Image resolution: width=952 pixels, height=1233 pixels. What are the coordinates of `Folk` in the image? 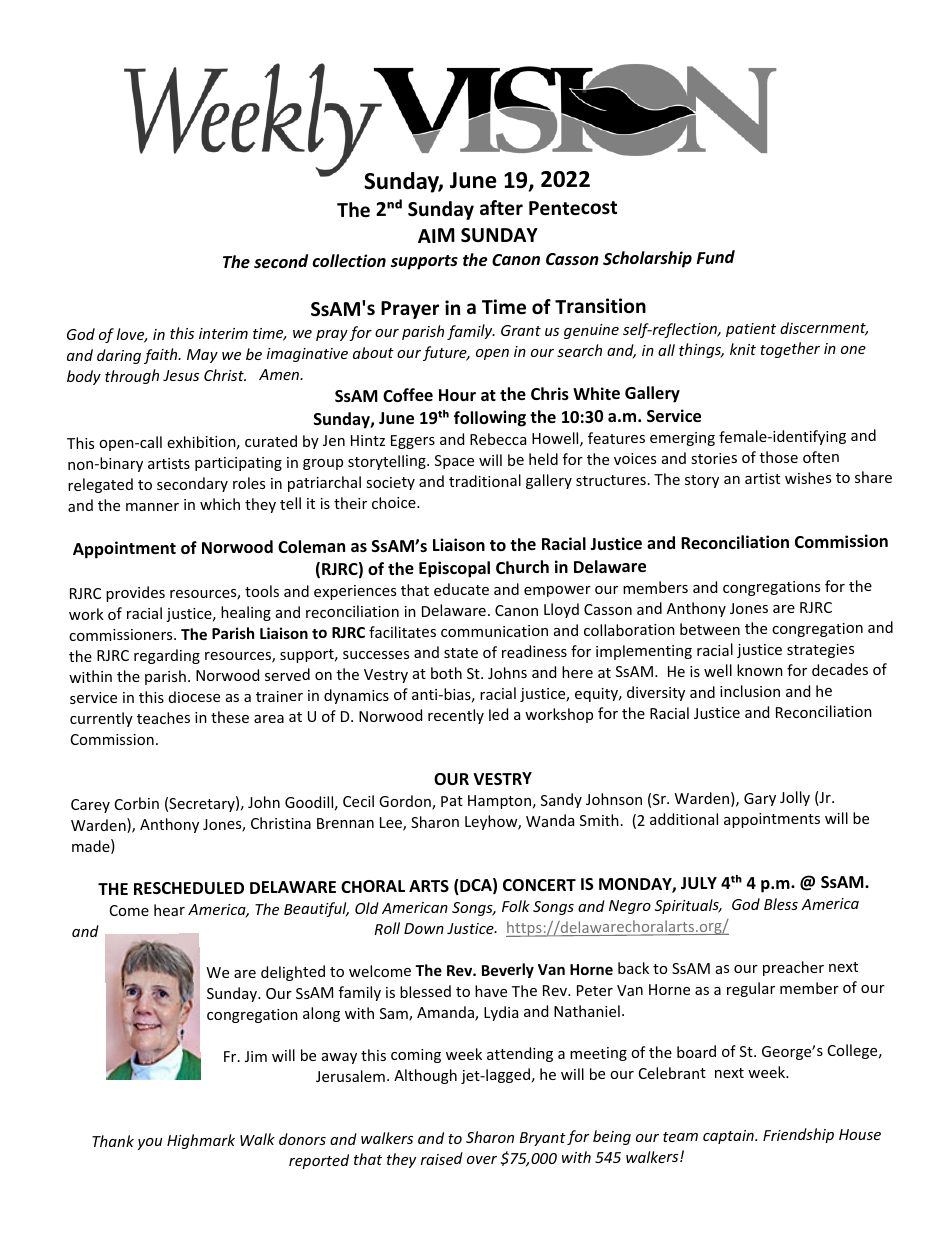 It's located at (516, 906).
